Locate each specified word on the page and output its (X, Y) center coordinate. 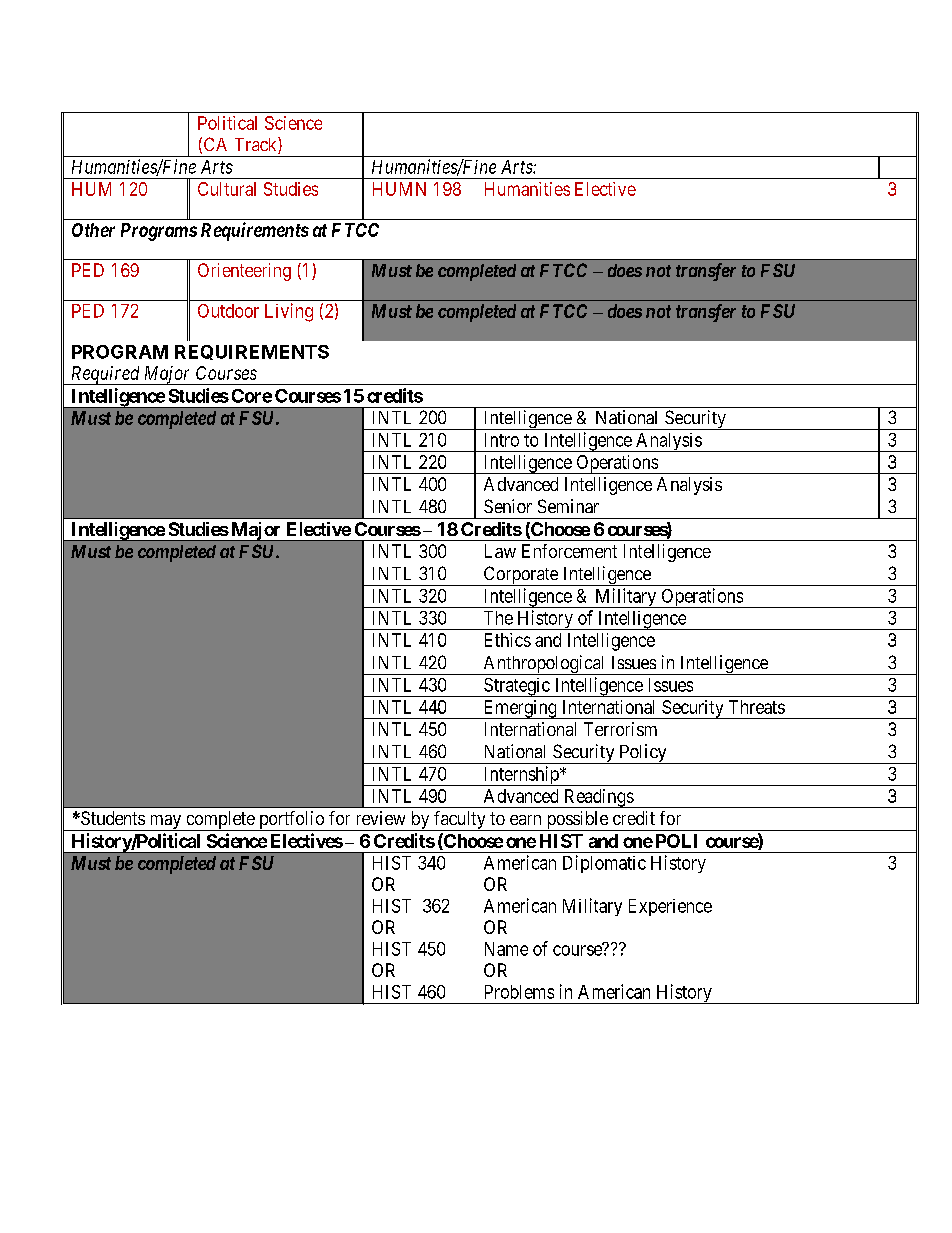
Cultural (227, 189)
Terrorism (620, 729)
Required (105, 375)
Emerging (520, 709)
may (165, 823)
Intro (502, 440)
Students (112, 818)
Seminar (568, 506)
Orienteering (244, 272)
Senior (508, 506)
